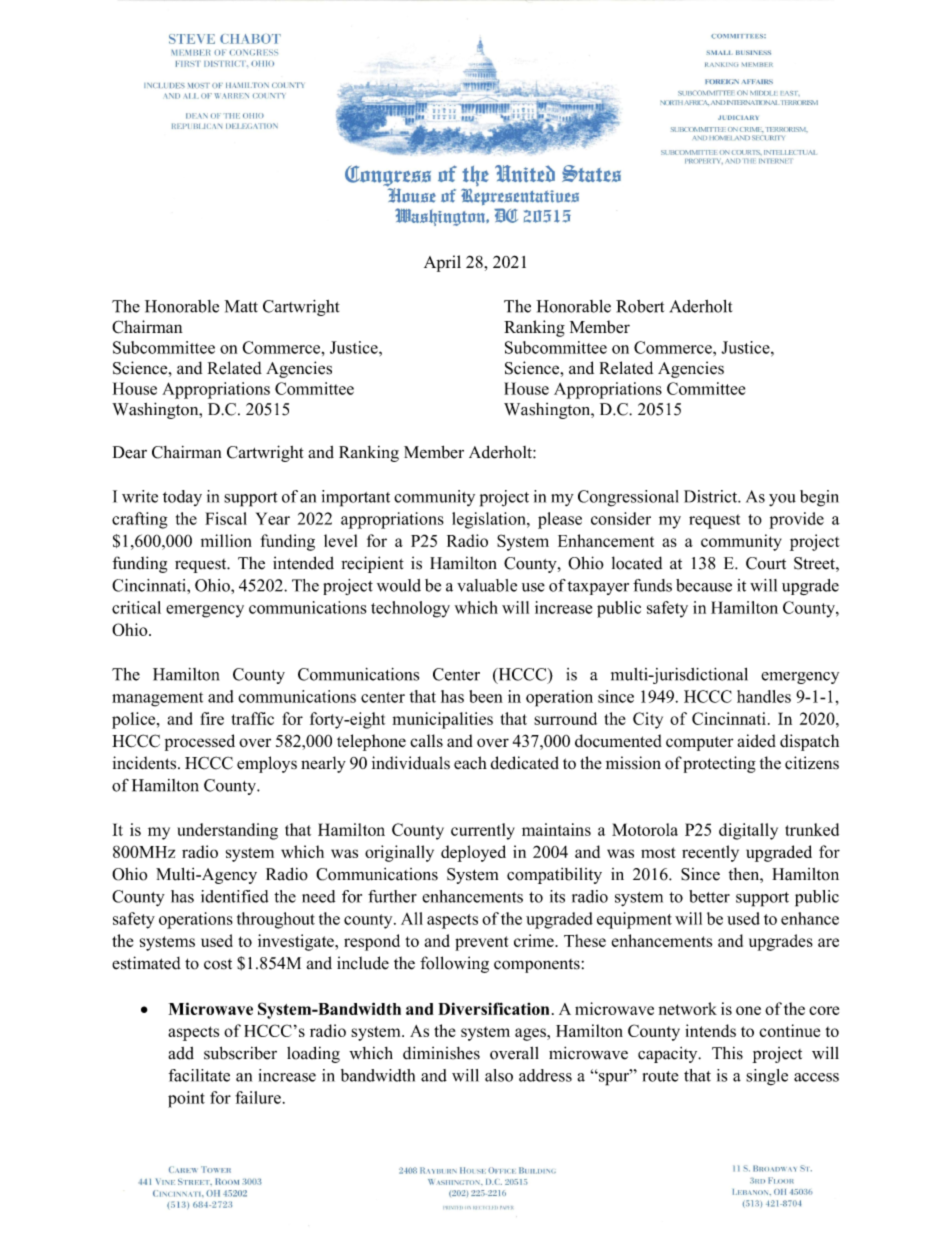 The height and width of the image is (1233, 952). What do you see at coordinates (764, 696) in the image?
I see `handles` at bounding box center [764, 696].
